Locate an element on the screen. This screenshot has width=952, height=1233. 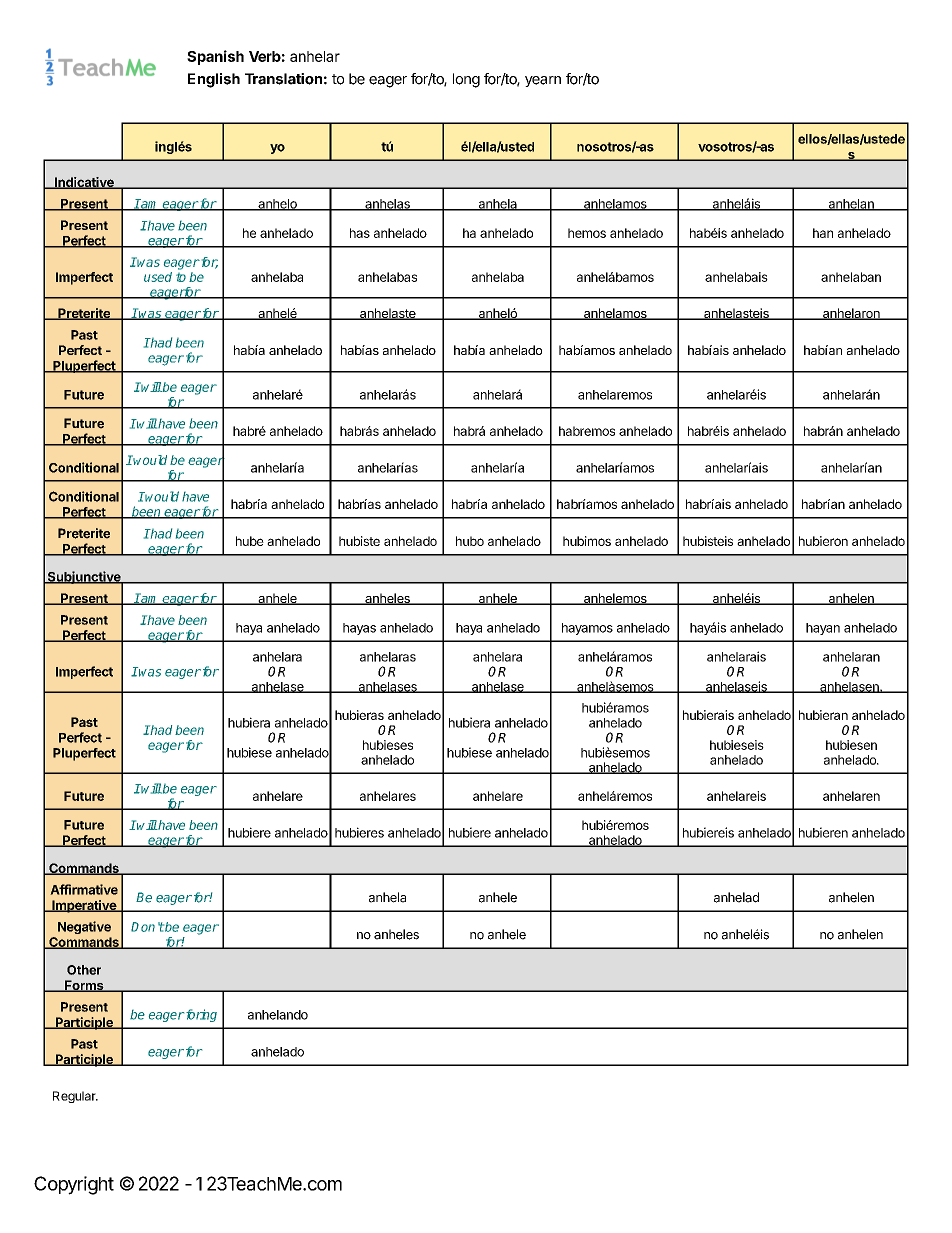
long is located at coordinates (466, 80).
